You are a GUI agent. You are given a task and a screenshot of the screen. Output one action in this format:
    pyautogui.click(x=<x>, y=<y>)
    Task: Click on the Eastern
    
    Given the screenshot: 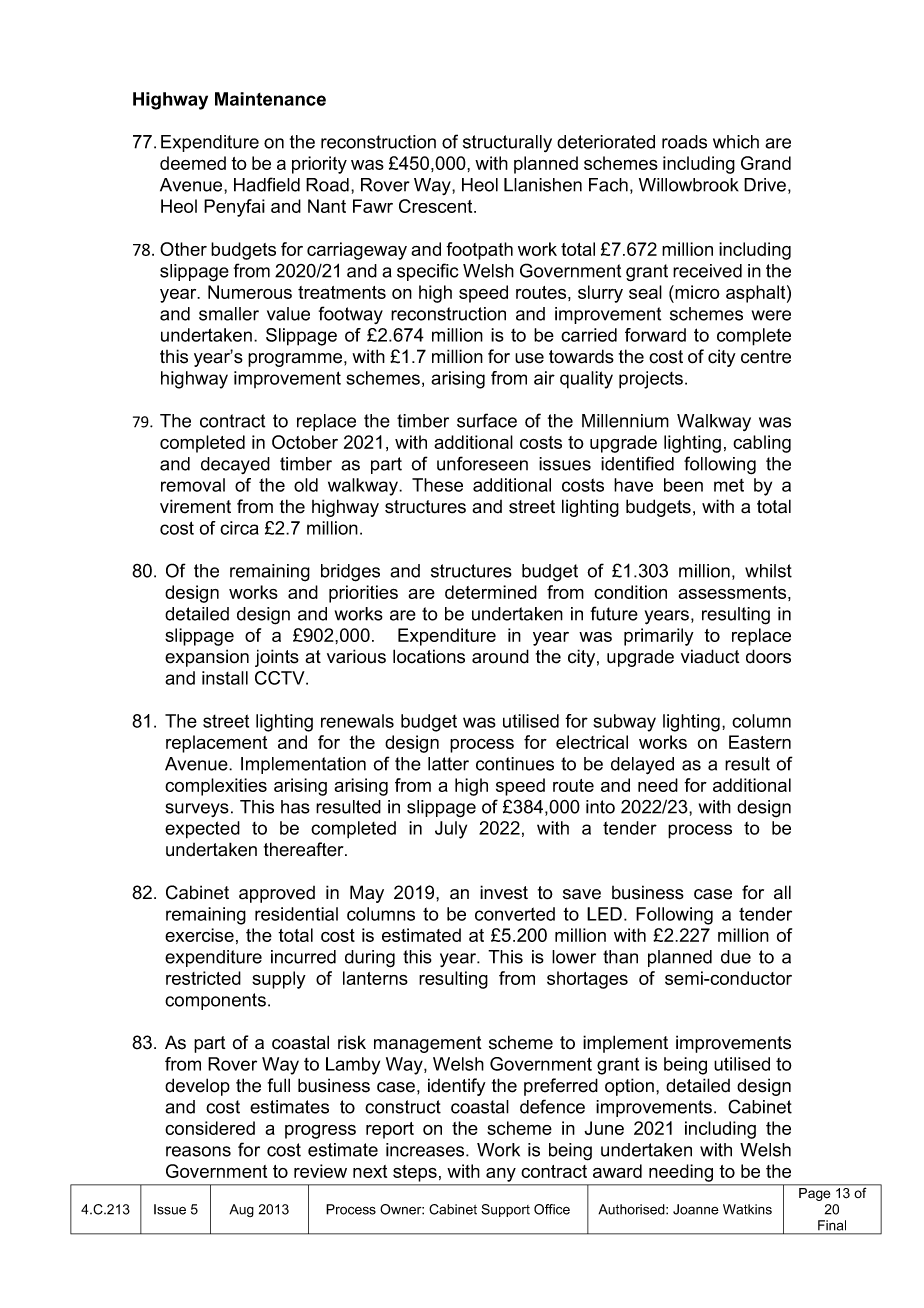 What is the action you would take?
    pyautogui.click(x=760, y=742)
